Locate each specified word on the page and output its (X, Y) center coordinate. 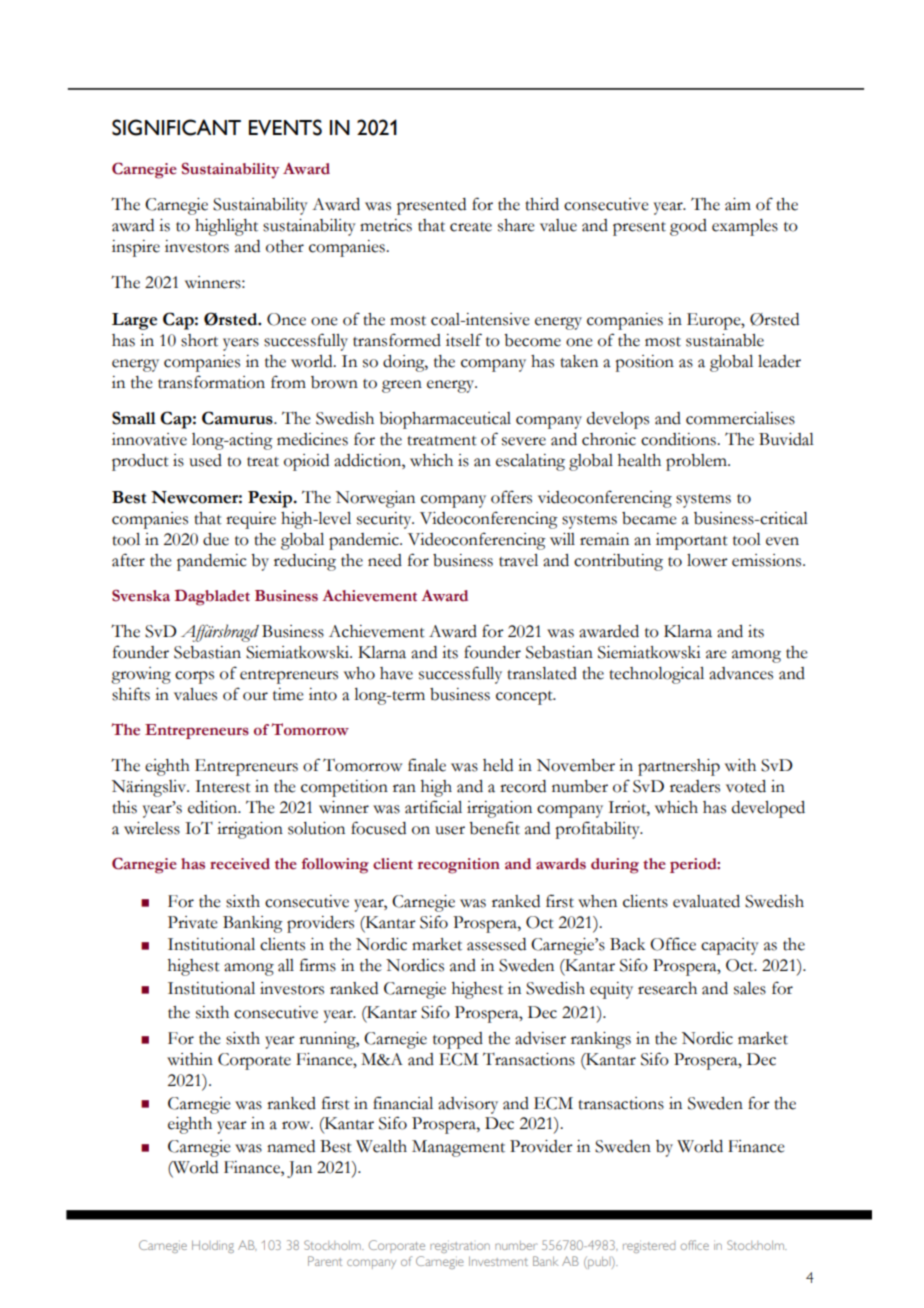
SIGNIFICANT (176, 127)
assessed (496, 944)
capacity (730, 946)
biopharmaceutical (445, 420)
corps (194, 677)
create (471, 227)
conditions (679, 439)
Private (193, 922)
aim (738, 204)
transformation (211, 382)
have (396, 673)
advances (741, 673)
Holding (213, 1246)
